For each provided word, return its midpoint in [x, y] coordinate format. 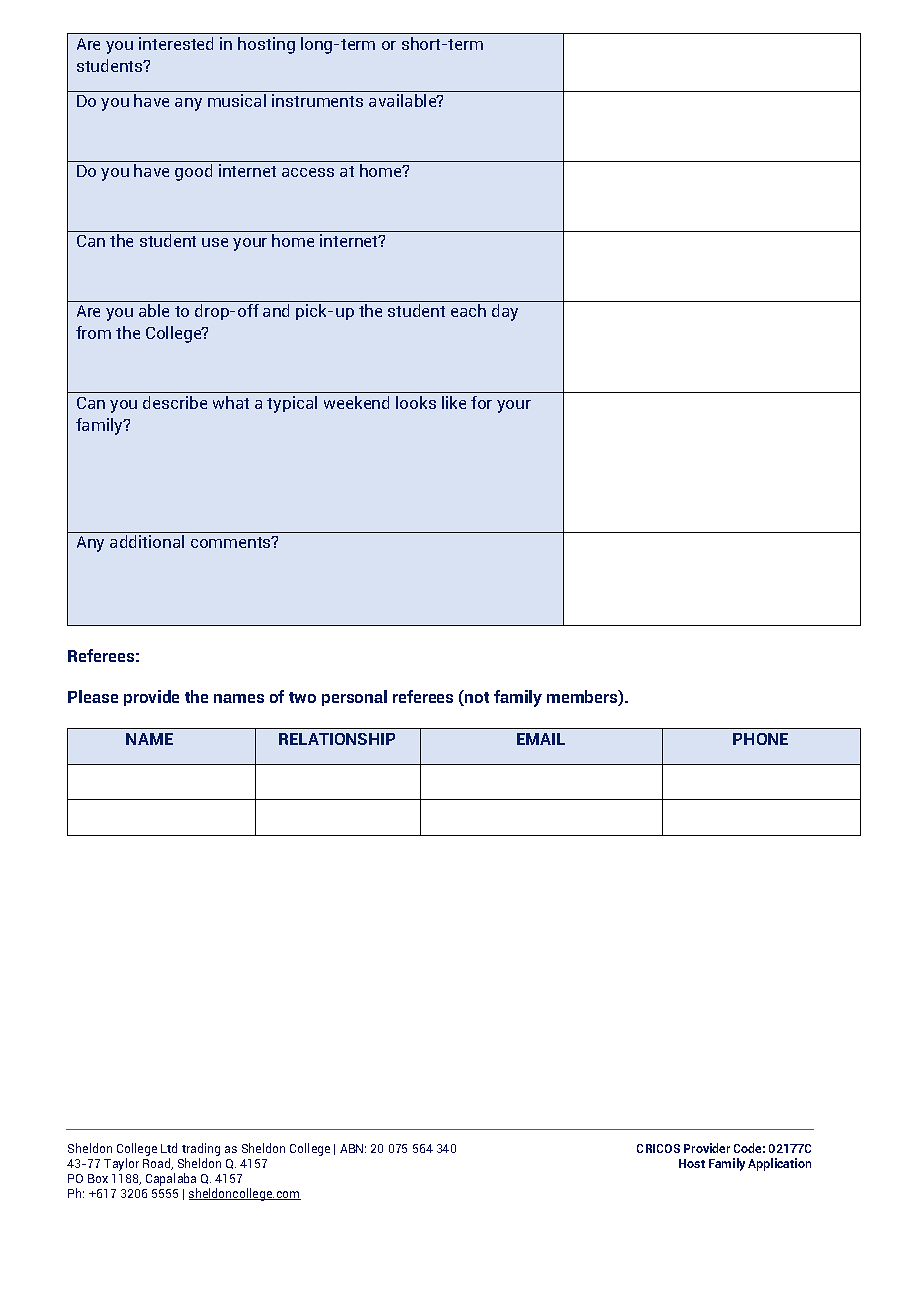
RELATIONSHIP [337, 739]
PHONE [760, 739]
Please [93, 696]
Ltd [169, 1148]
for [481, 402]
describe [175, 402]
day [505, 312]
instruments [317, 100]
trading [201, 1151]
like [454, 402]
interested [176, 43]
